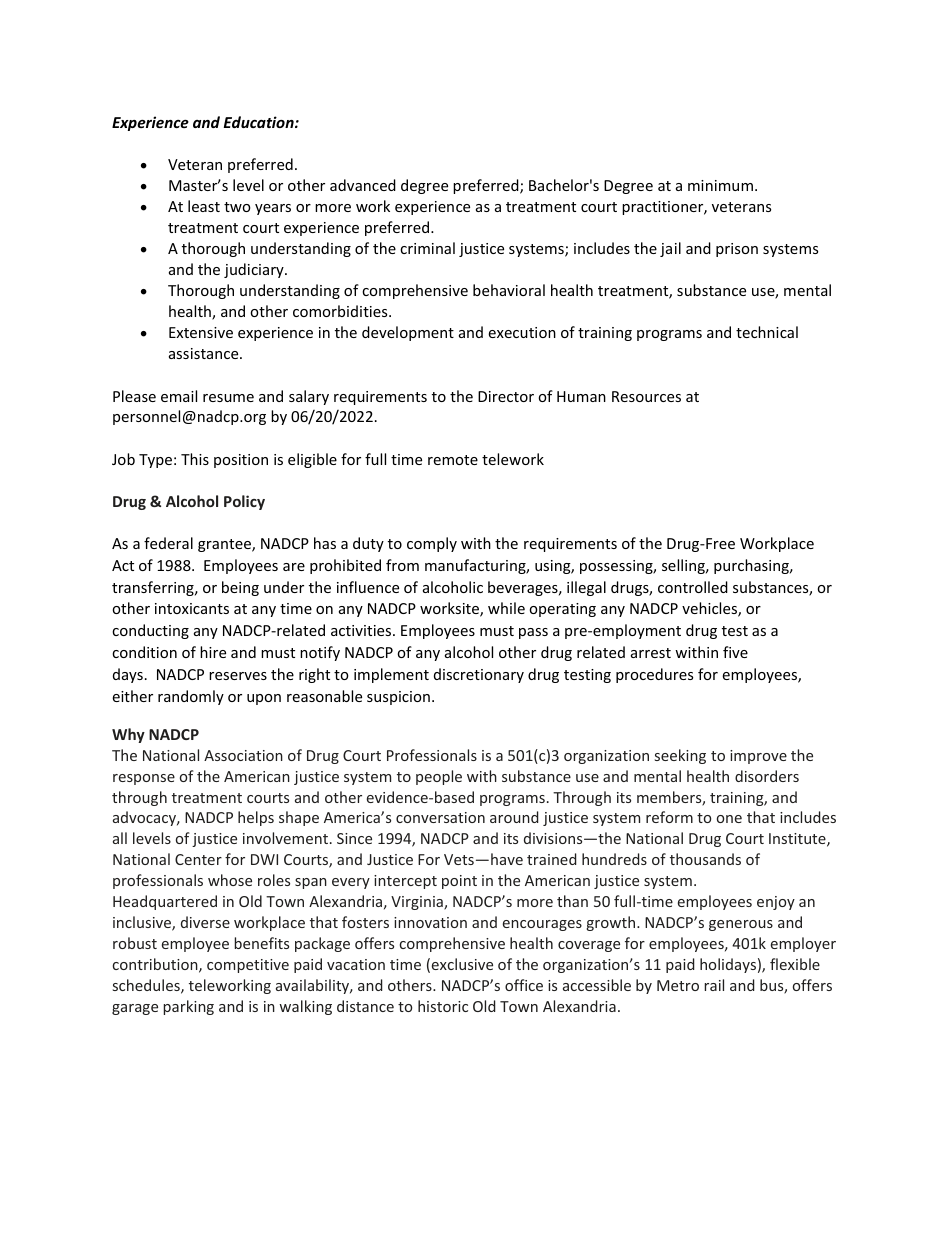 The image size is (952, 1233). Describe the element at coordinates (188, 1007) in the image. I see `parking` at that location.
